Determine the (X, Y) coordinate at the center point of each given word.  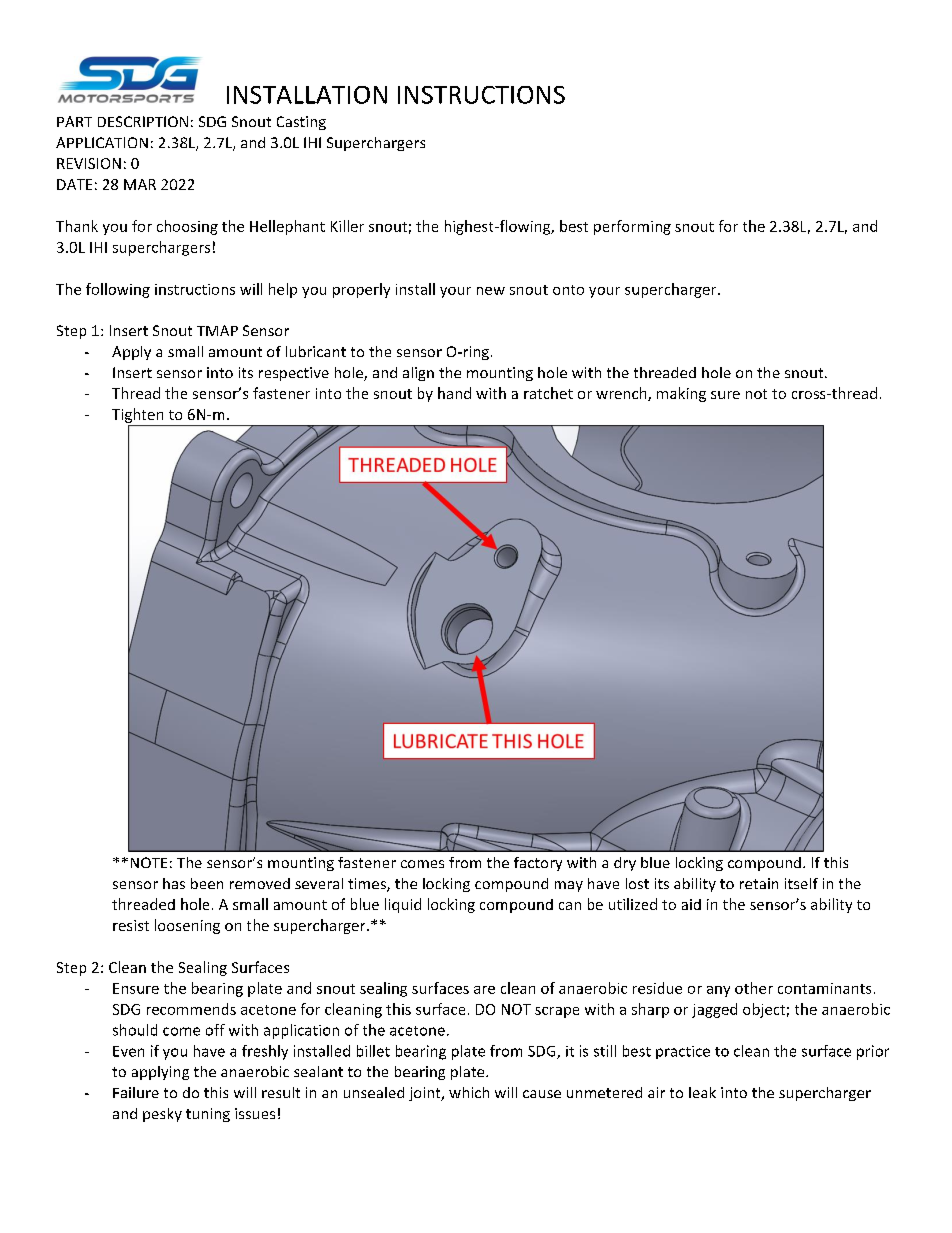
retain (759, 883)
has (174, 883)
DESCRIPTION (143, 121)
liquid (403, 905)
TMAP (217, 330)
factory (538, 864)
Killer (347, 226)
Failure (136, 1092)
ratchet (548, 393)
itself (801, 883)
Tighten (139, 417)
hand (454, 393)
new (491, 291)
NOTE (149, 862)
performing (632, 227)
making (681, 394)
